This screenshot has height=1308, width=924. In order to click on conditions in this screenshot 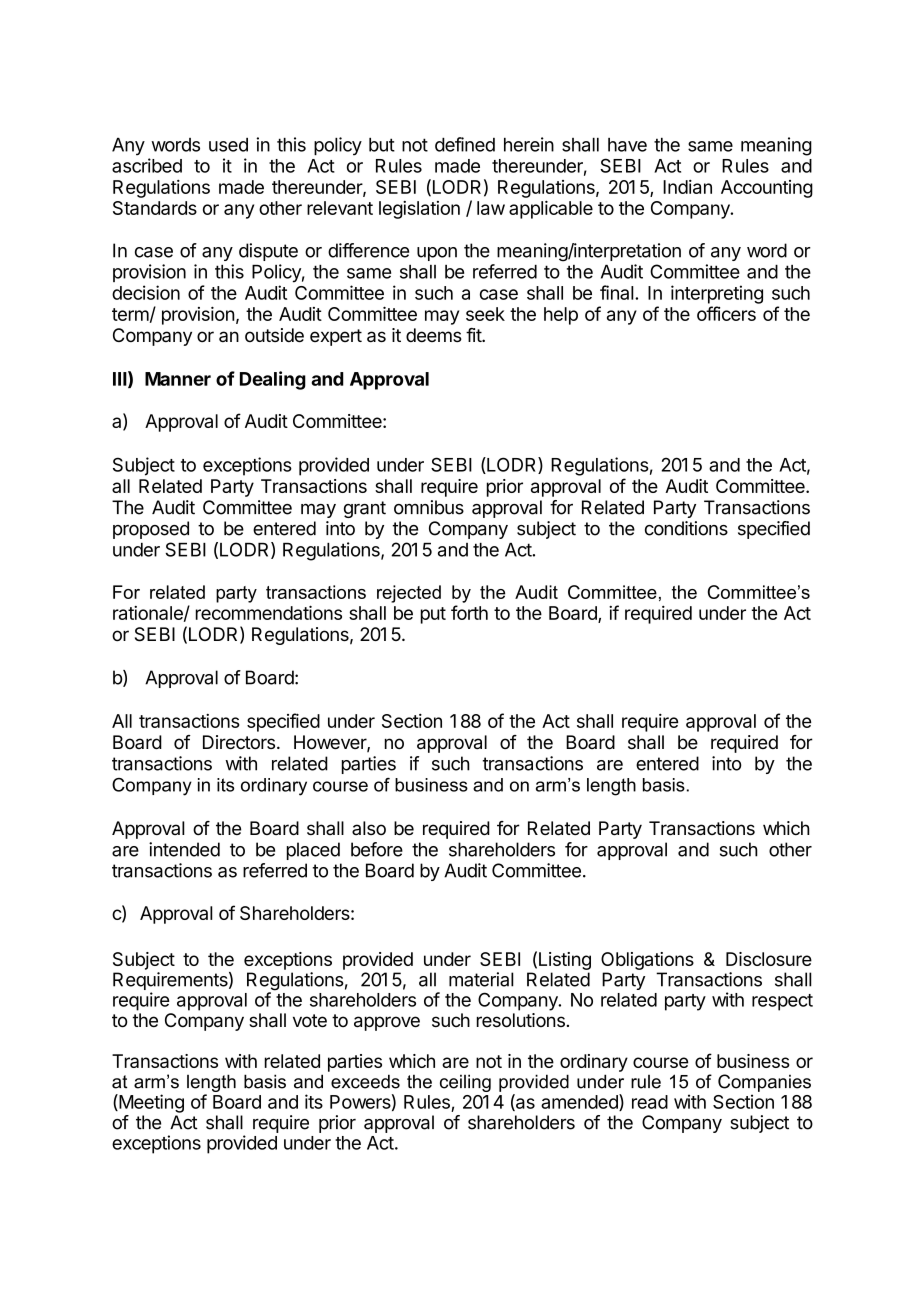, I will do `click(686, 528)`.
